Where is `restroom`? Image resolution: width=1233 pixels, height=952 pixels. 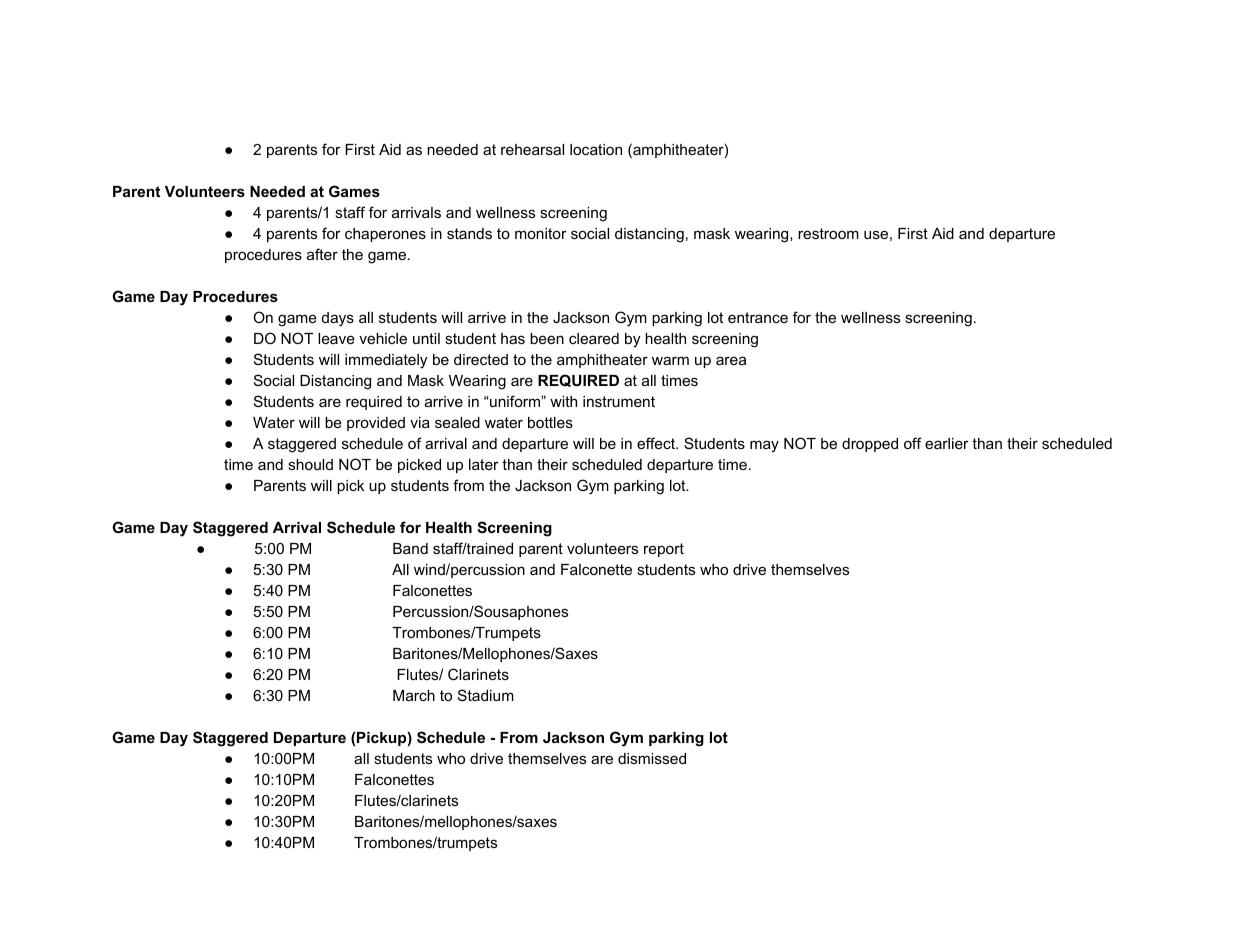 restroom is located at coordinates (828, 233).
